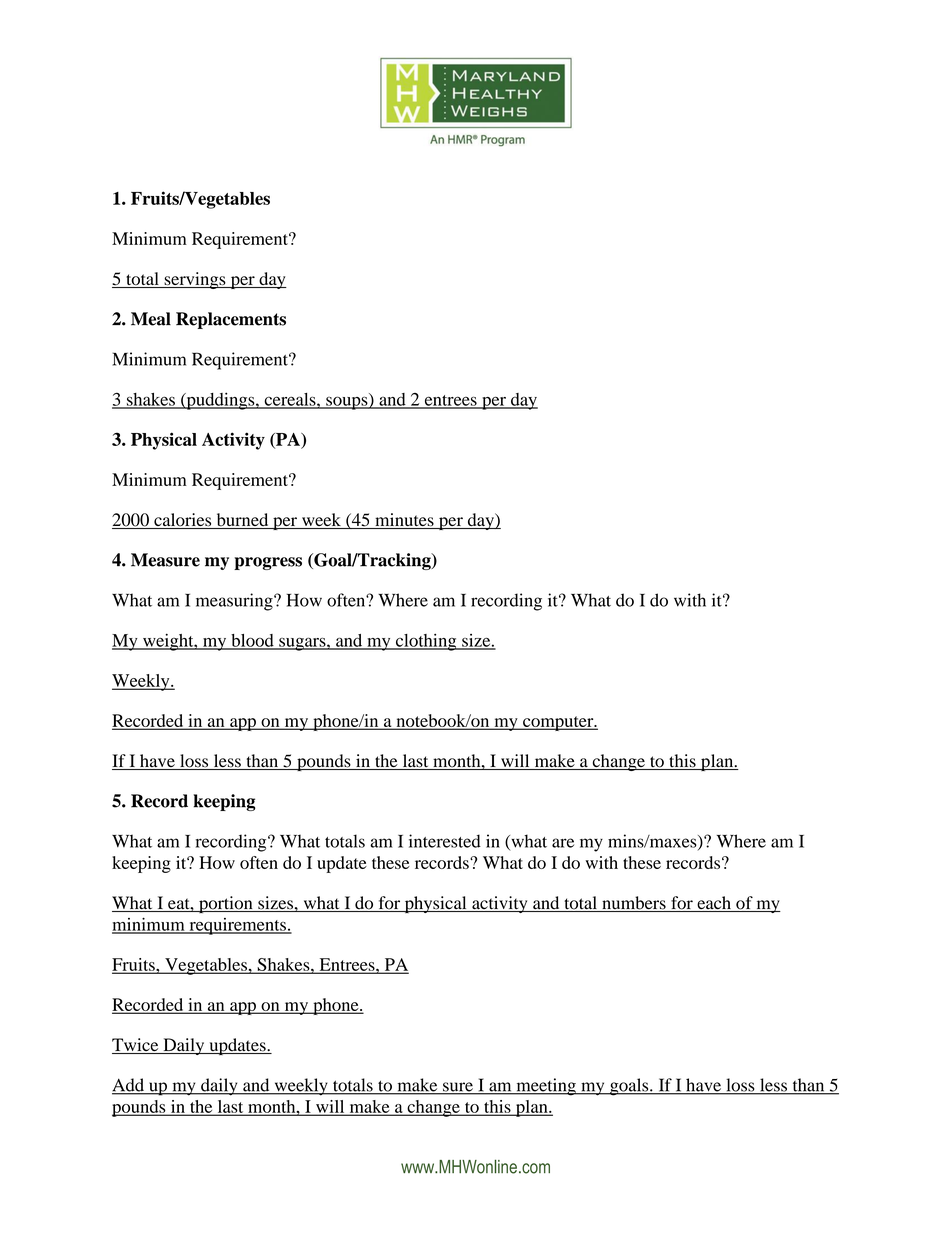 Image resolution: width=952 pixels, height=1233 pixels. What do you see at coordinates (195, 280) in the image?
I see `servings` at bounding box center [195, 280].
